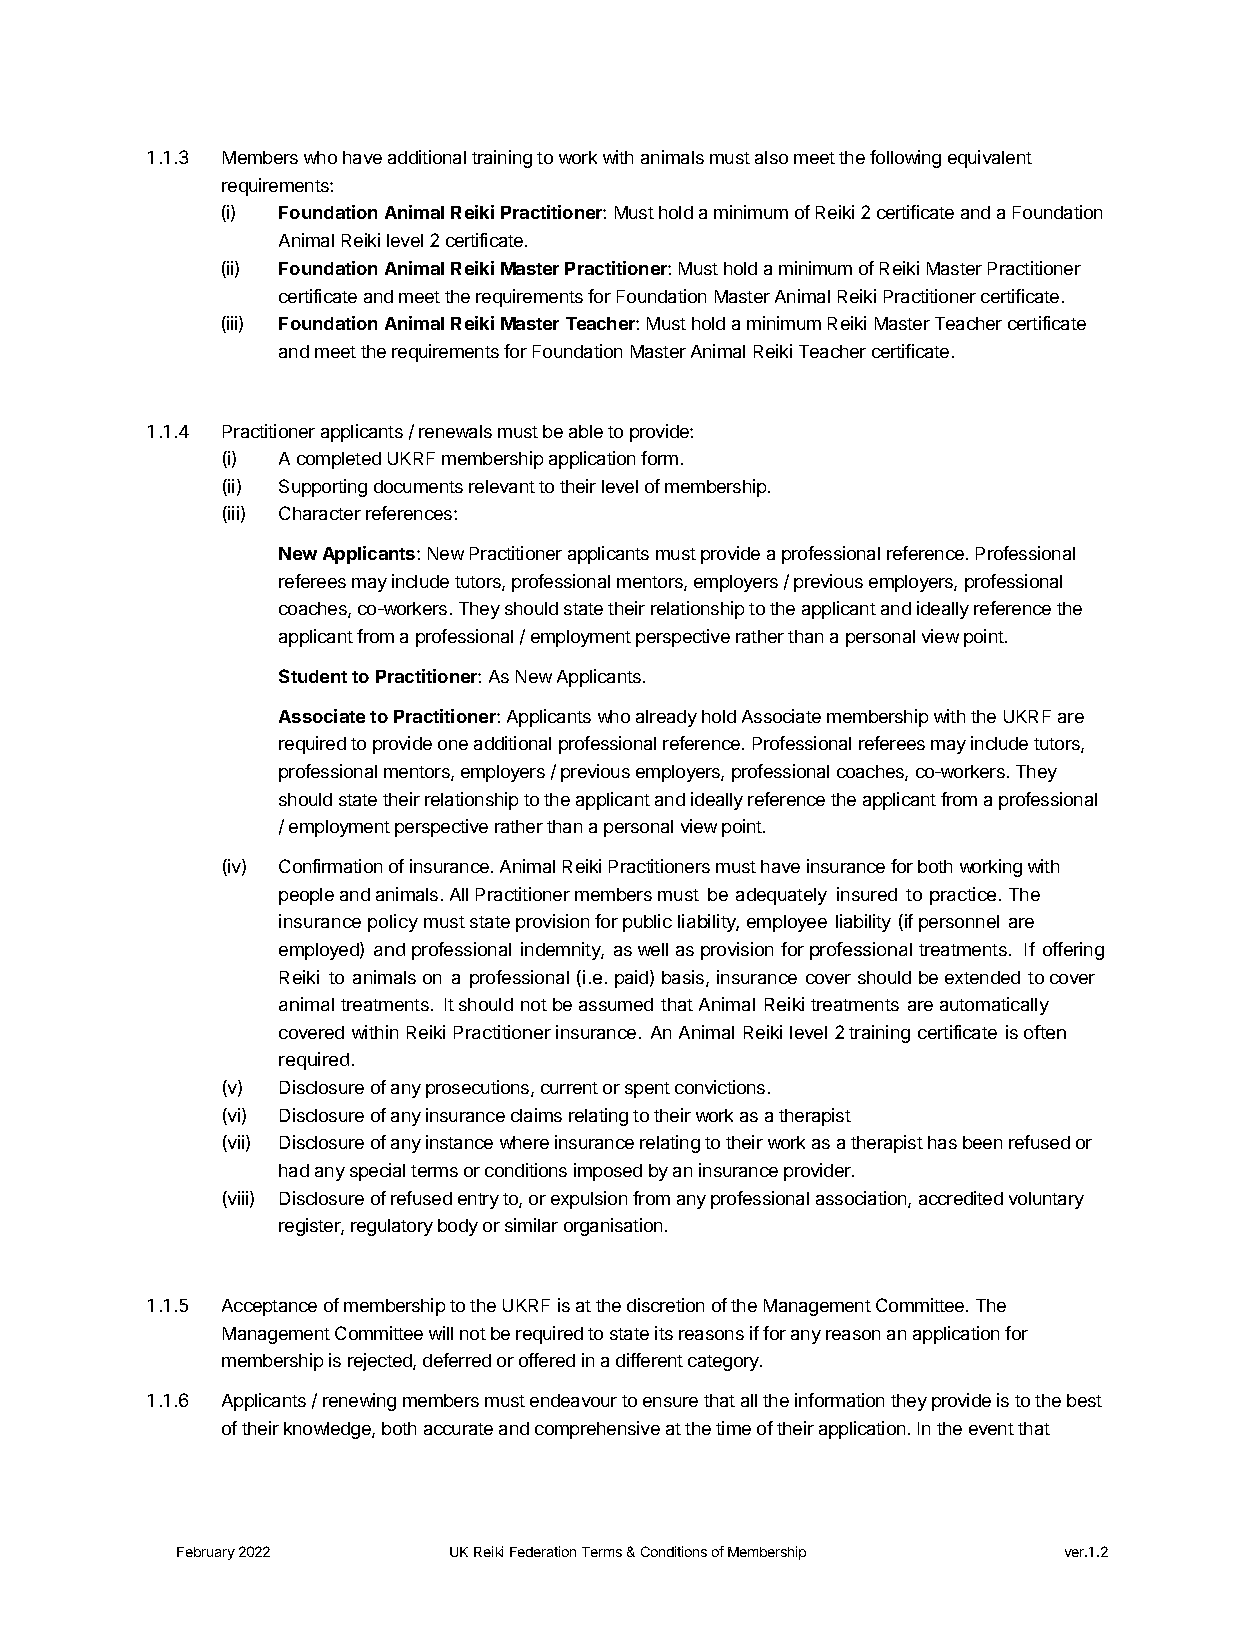 Image resolution: width=1256 pixels, height=1625 pixels. What do you see at coordinates (597, 1430) in the screenshot?
I see `comprehensive` at bounding box center [597, 1430].
